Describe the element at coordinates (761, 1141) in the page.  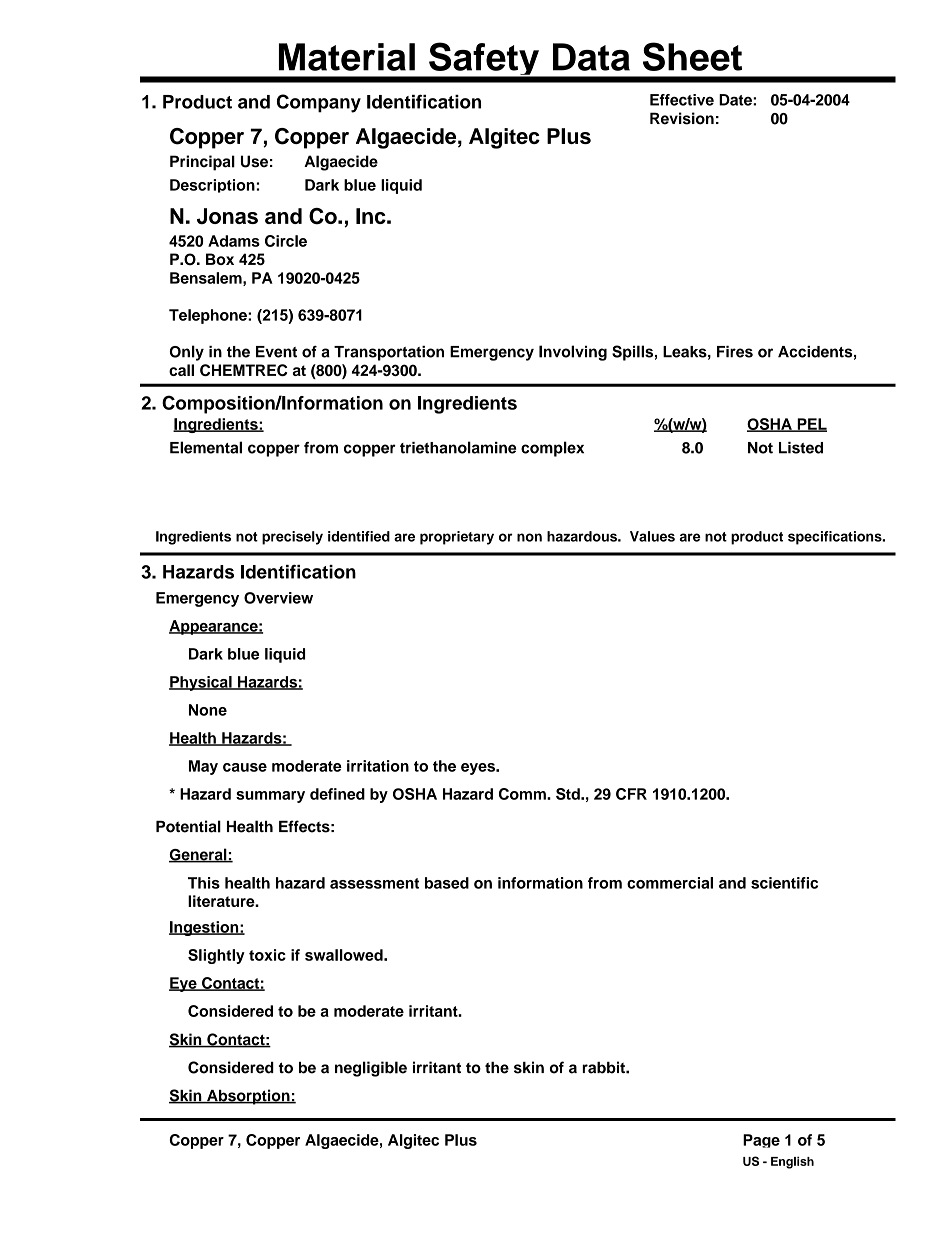
I see `Page` at that location.
